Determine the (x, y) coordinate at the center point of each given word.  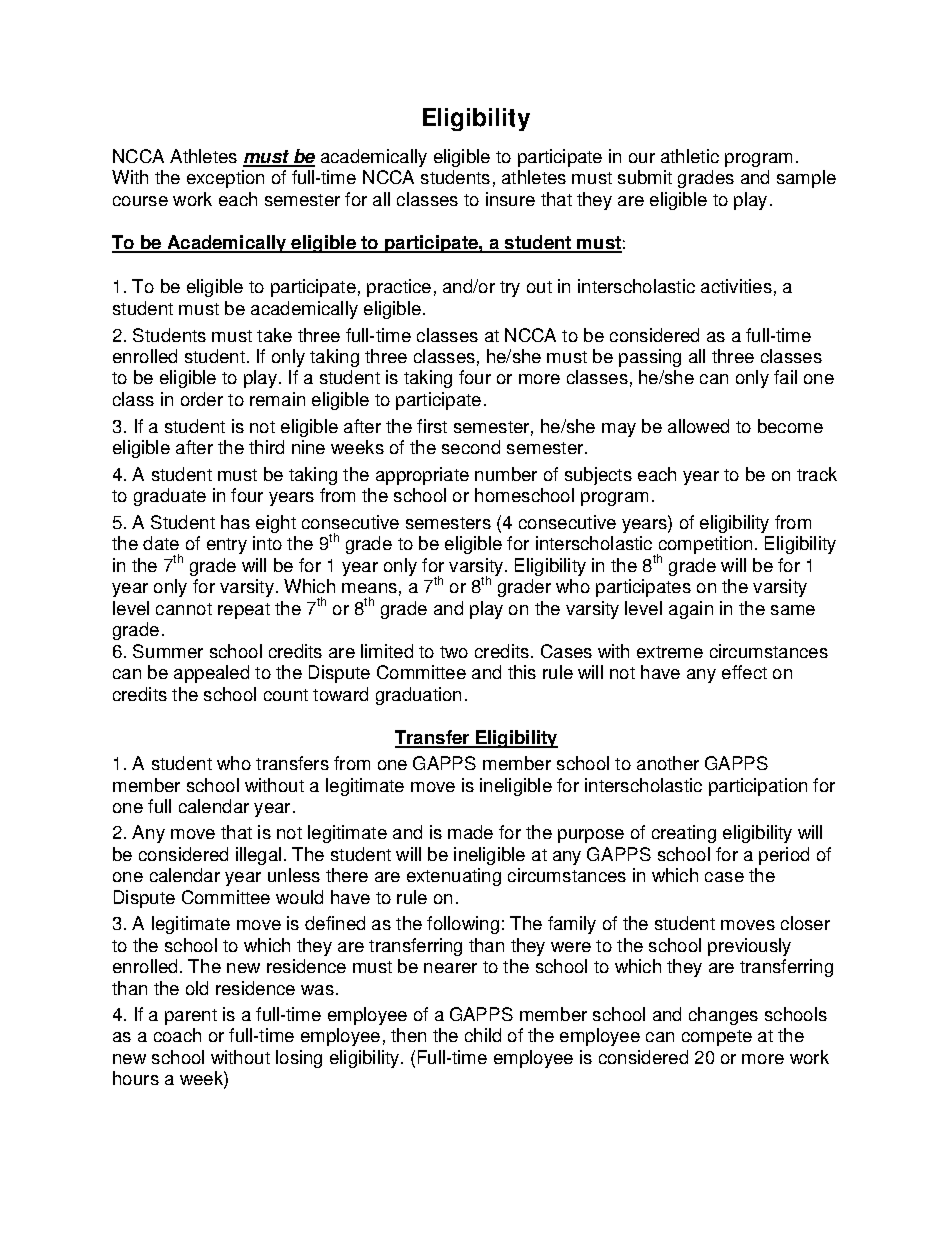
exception (225, 179)
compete (717, 1038)
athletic (690, 156)
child (483, 1035)
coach (177, 1035)
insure (510, 199)
